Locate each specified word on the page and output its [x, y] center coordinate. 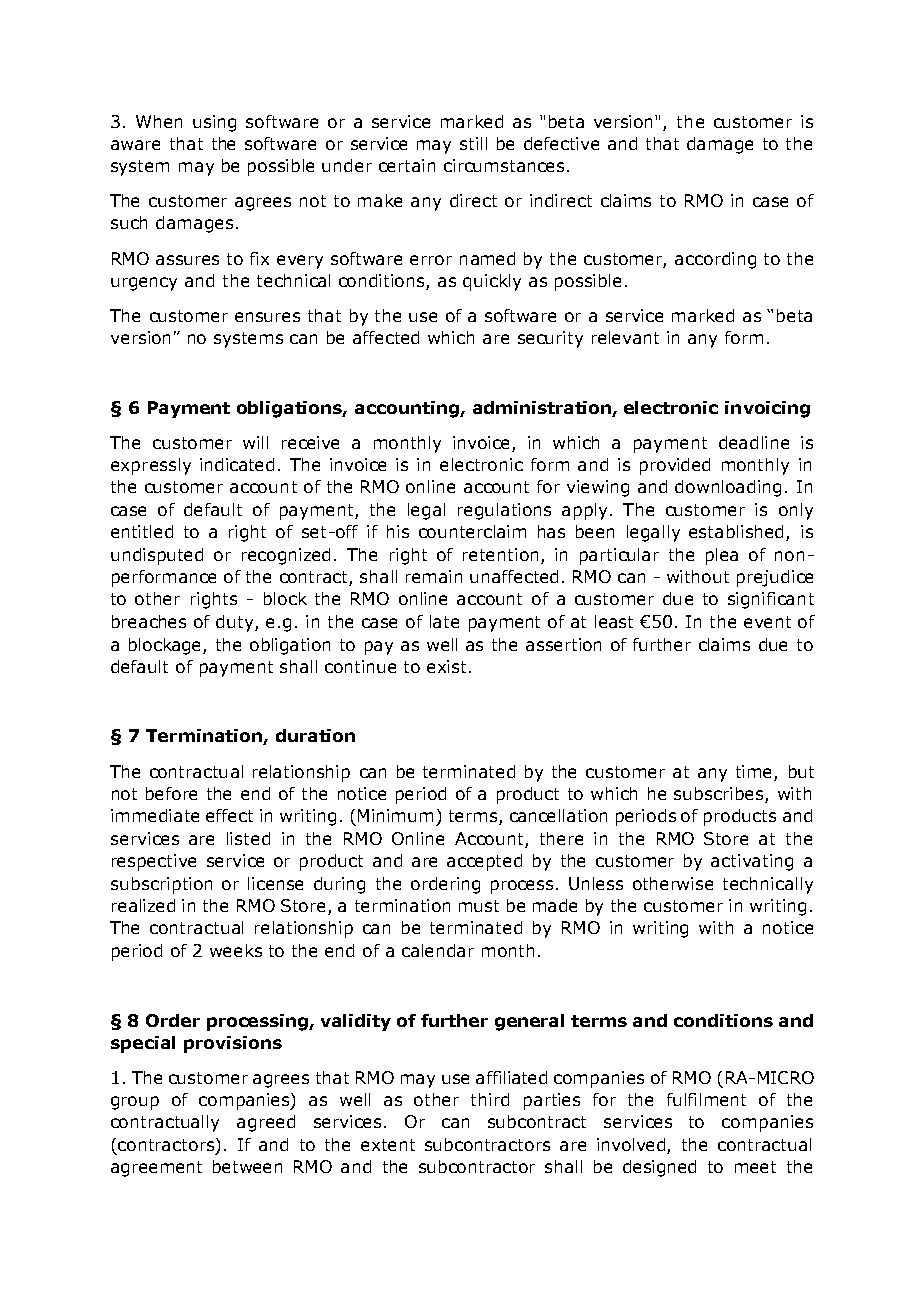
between [247, 1166]
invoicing [767, 409]
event [767, 622]
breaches [149, 621]
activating [752, 862]
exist [448, 666]
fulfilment [706, 1099]
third [490, 1099]
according [715, 260]
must [479, 906]
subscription [161, 885]
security [550, 339]
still [473, 143]
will [255, 442]
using [214, 123]
